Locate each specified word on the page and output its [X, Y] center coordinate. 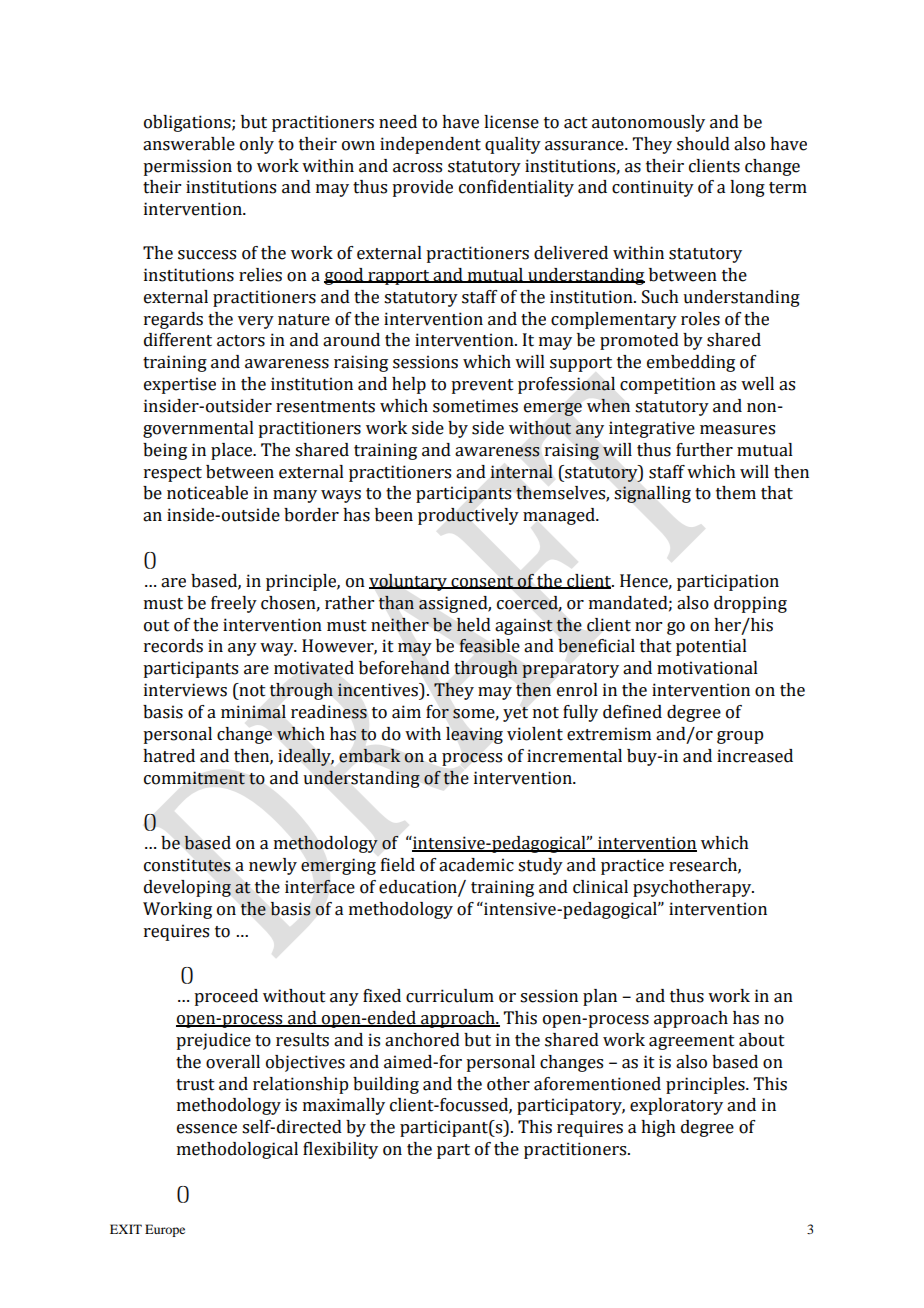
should [703, 144]
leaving [474, 735]
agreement [692, 1042]
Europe [165, 1230]
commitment [194, 778]
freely [234, 604]
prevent [482, 386]
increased [755, 756]
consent [482, 582]
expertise [180, 385]
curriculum [450, 996]
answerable [189, 144]
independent [430, 145]
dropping [750, 604]
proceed [226, 997]
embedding [691, 363]
